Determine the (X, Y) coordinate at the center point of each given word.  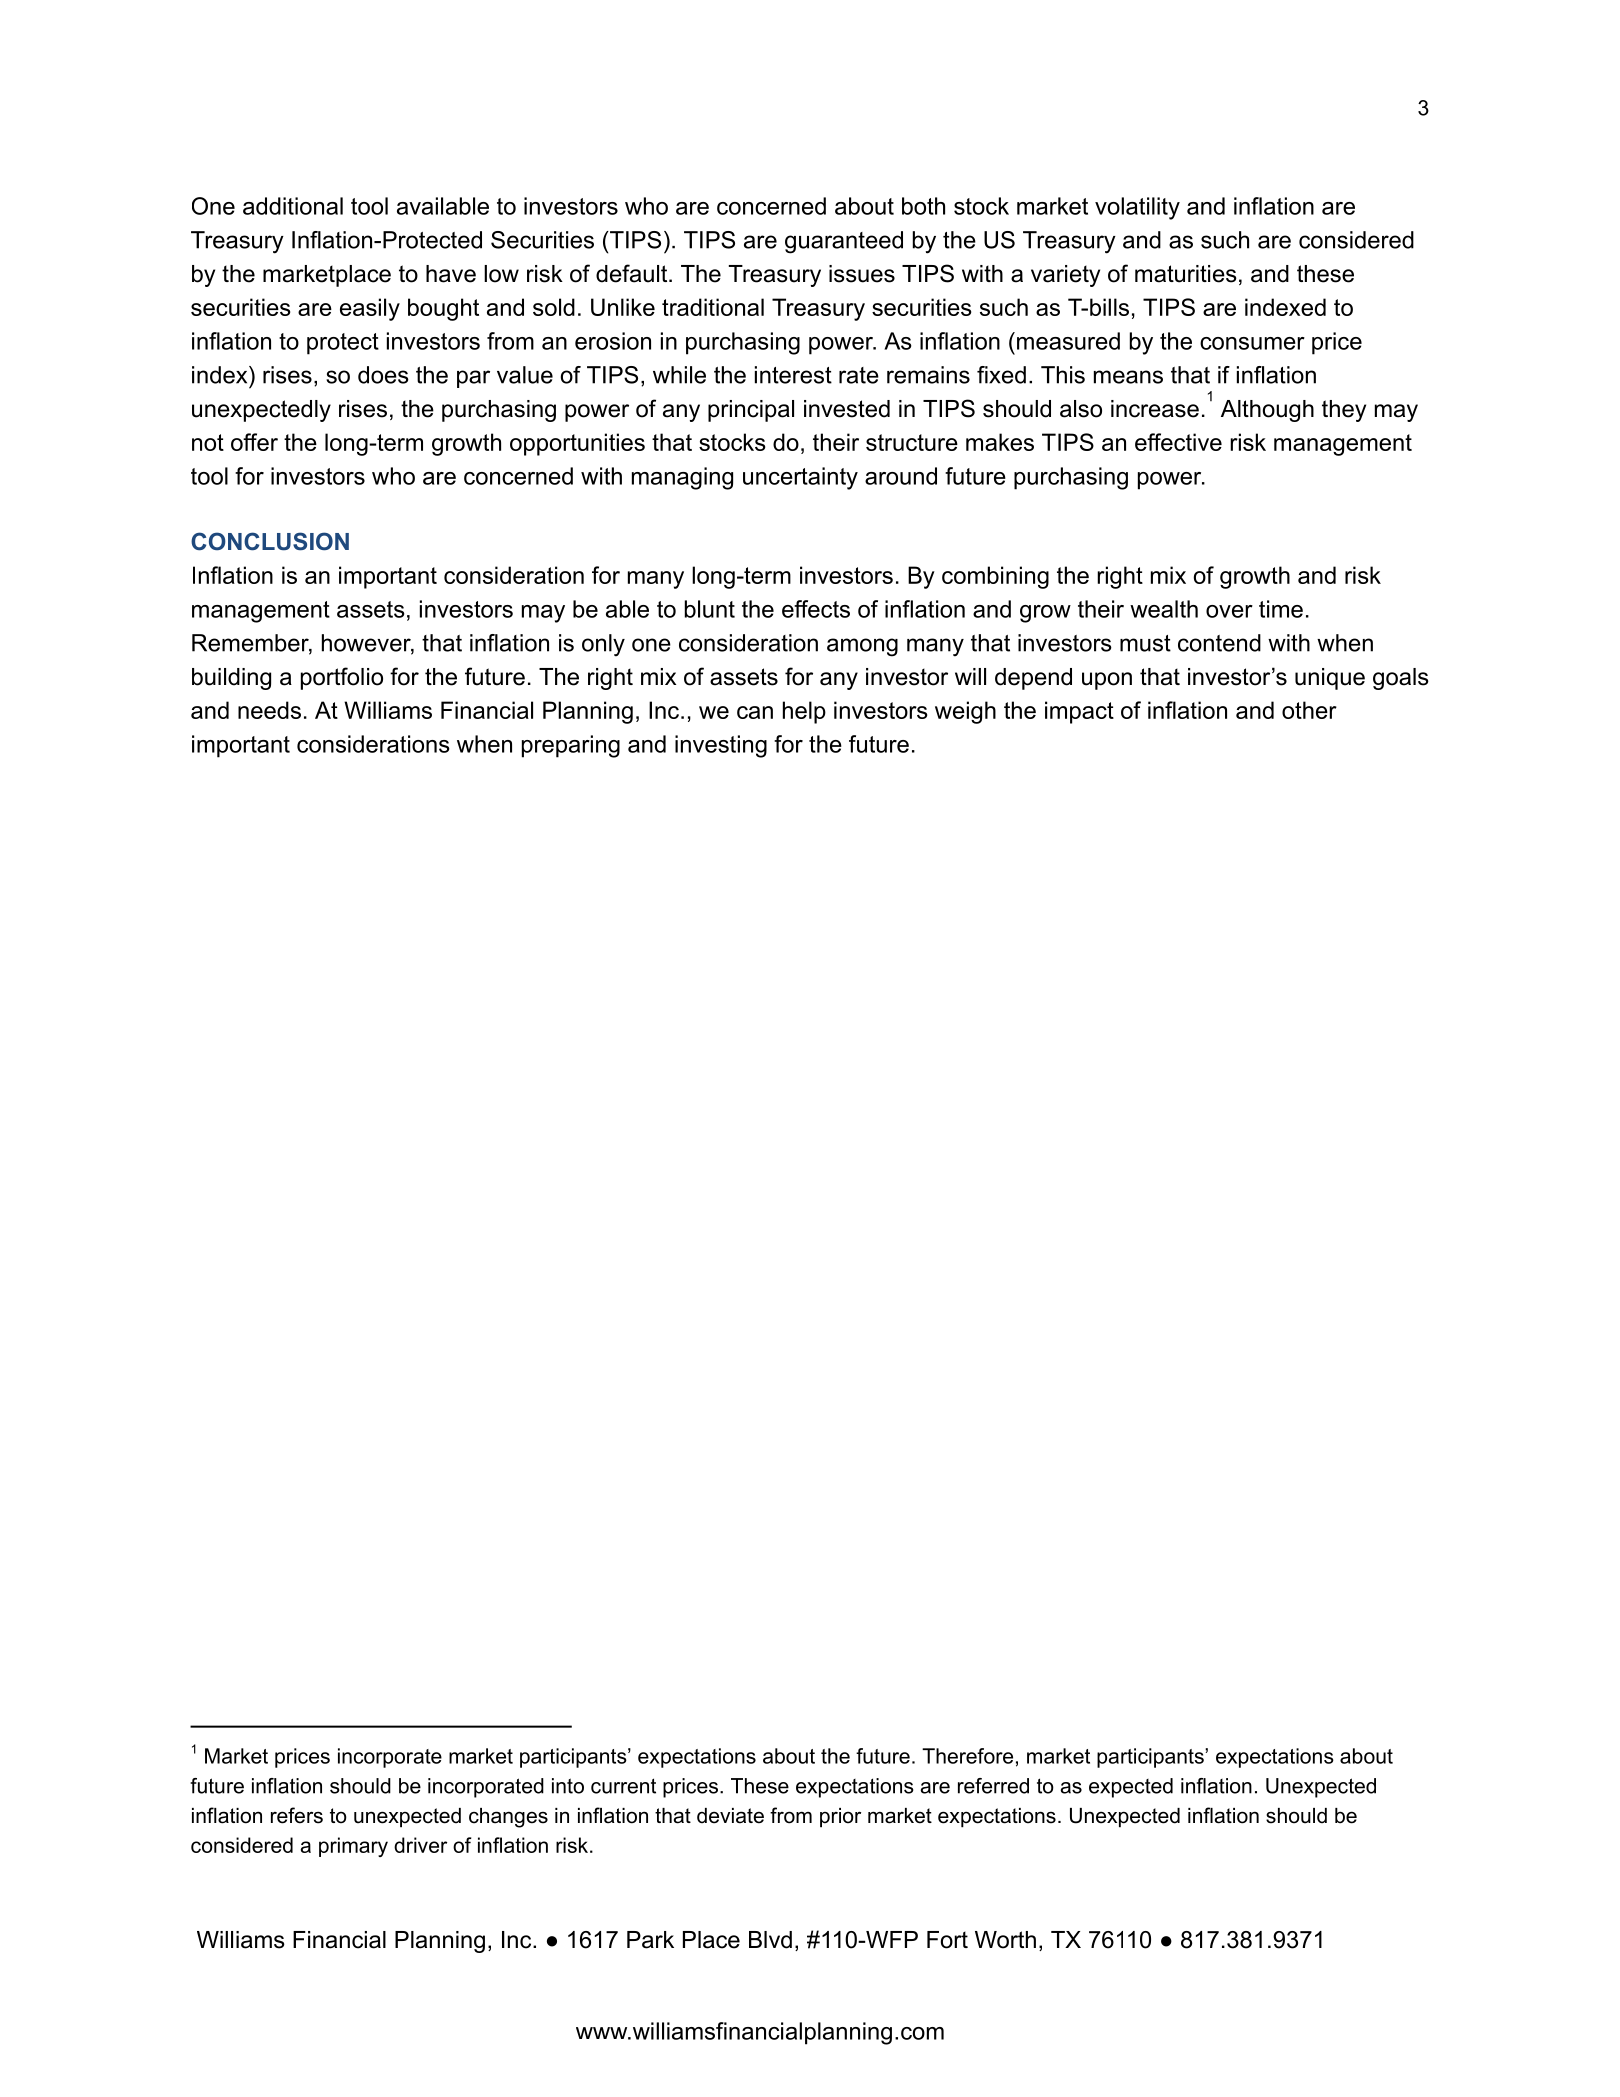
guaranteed (844, 242)
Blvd (770, 1940)
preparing (571, 746)
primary (353, 1847)
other (1309, 710)
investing (721, 746)
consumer (1252, 343)
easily (370, 309)
